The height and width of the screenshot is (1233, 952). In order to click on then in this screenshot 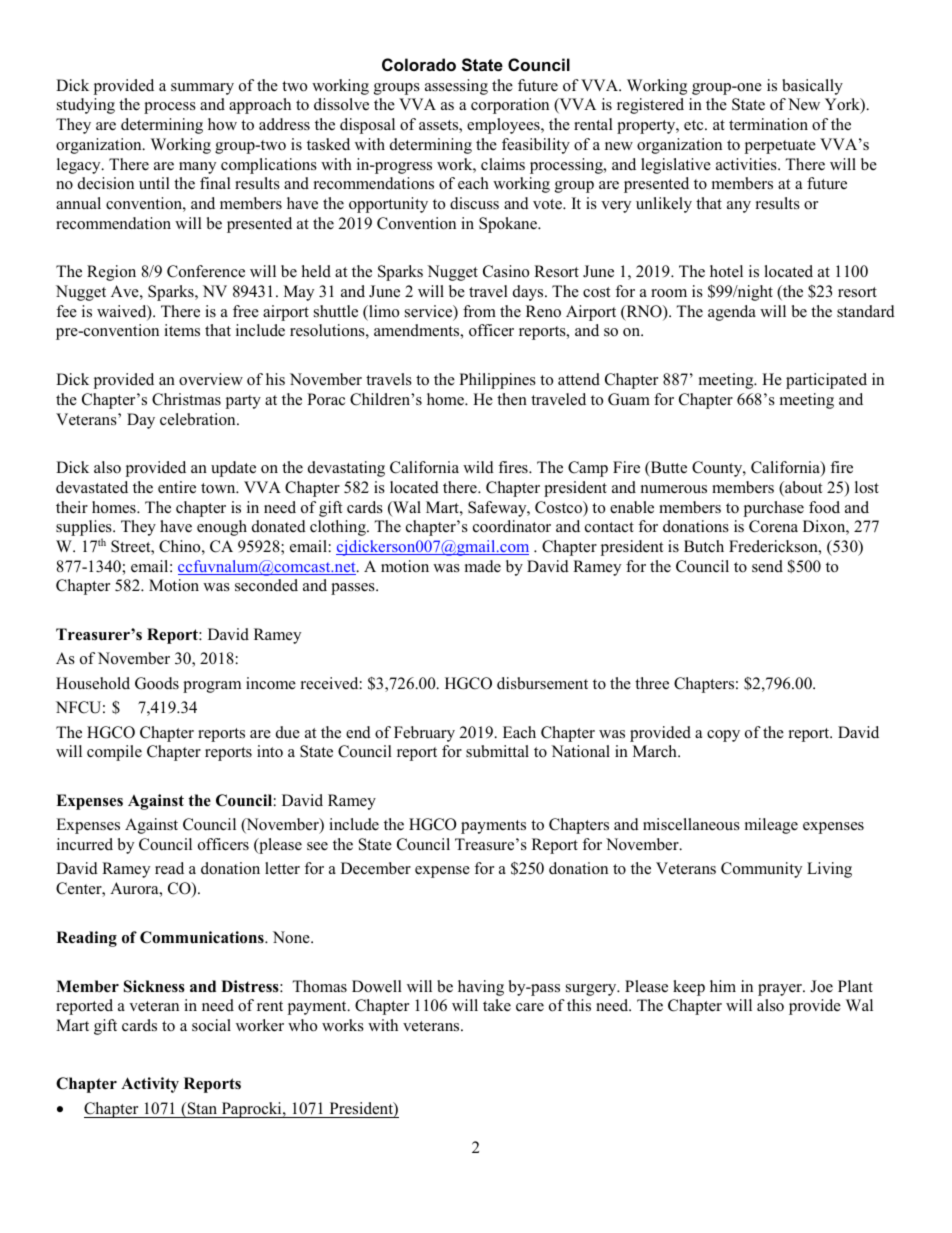, I will do `click(512, 399)`.
